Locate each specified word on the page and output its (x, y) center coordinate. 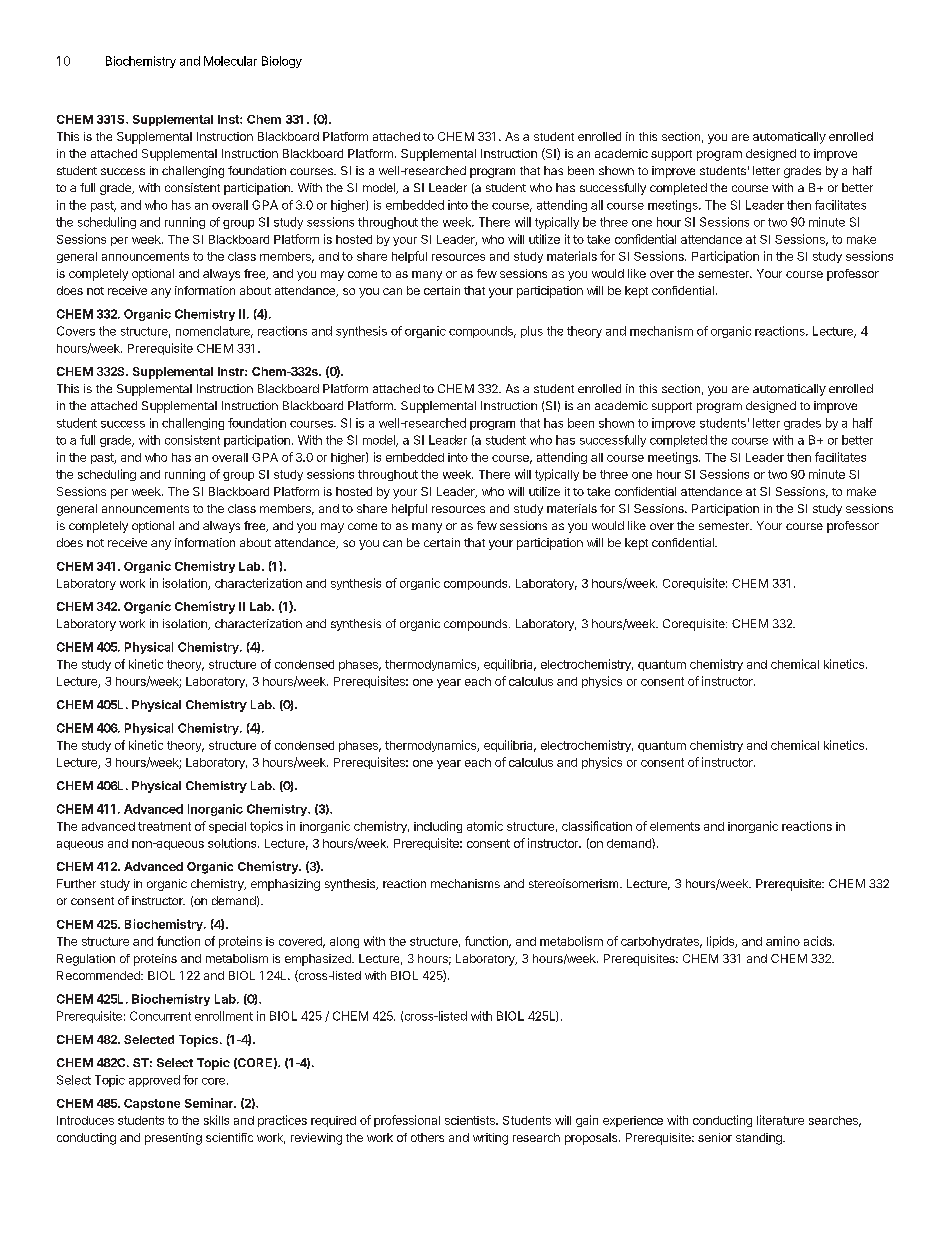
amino (783, 941)
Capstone (152, 1104)
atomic (485, 826)
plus (532, 332)
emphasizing (285, 885)
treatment (164, 826)
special (227, 827)
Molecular (230, 61)
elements (675, 826)
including (438, 827)
